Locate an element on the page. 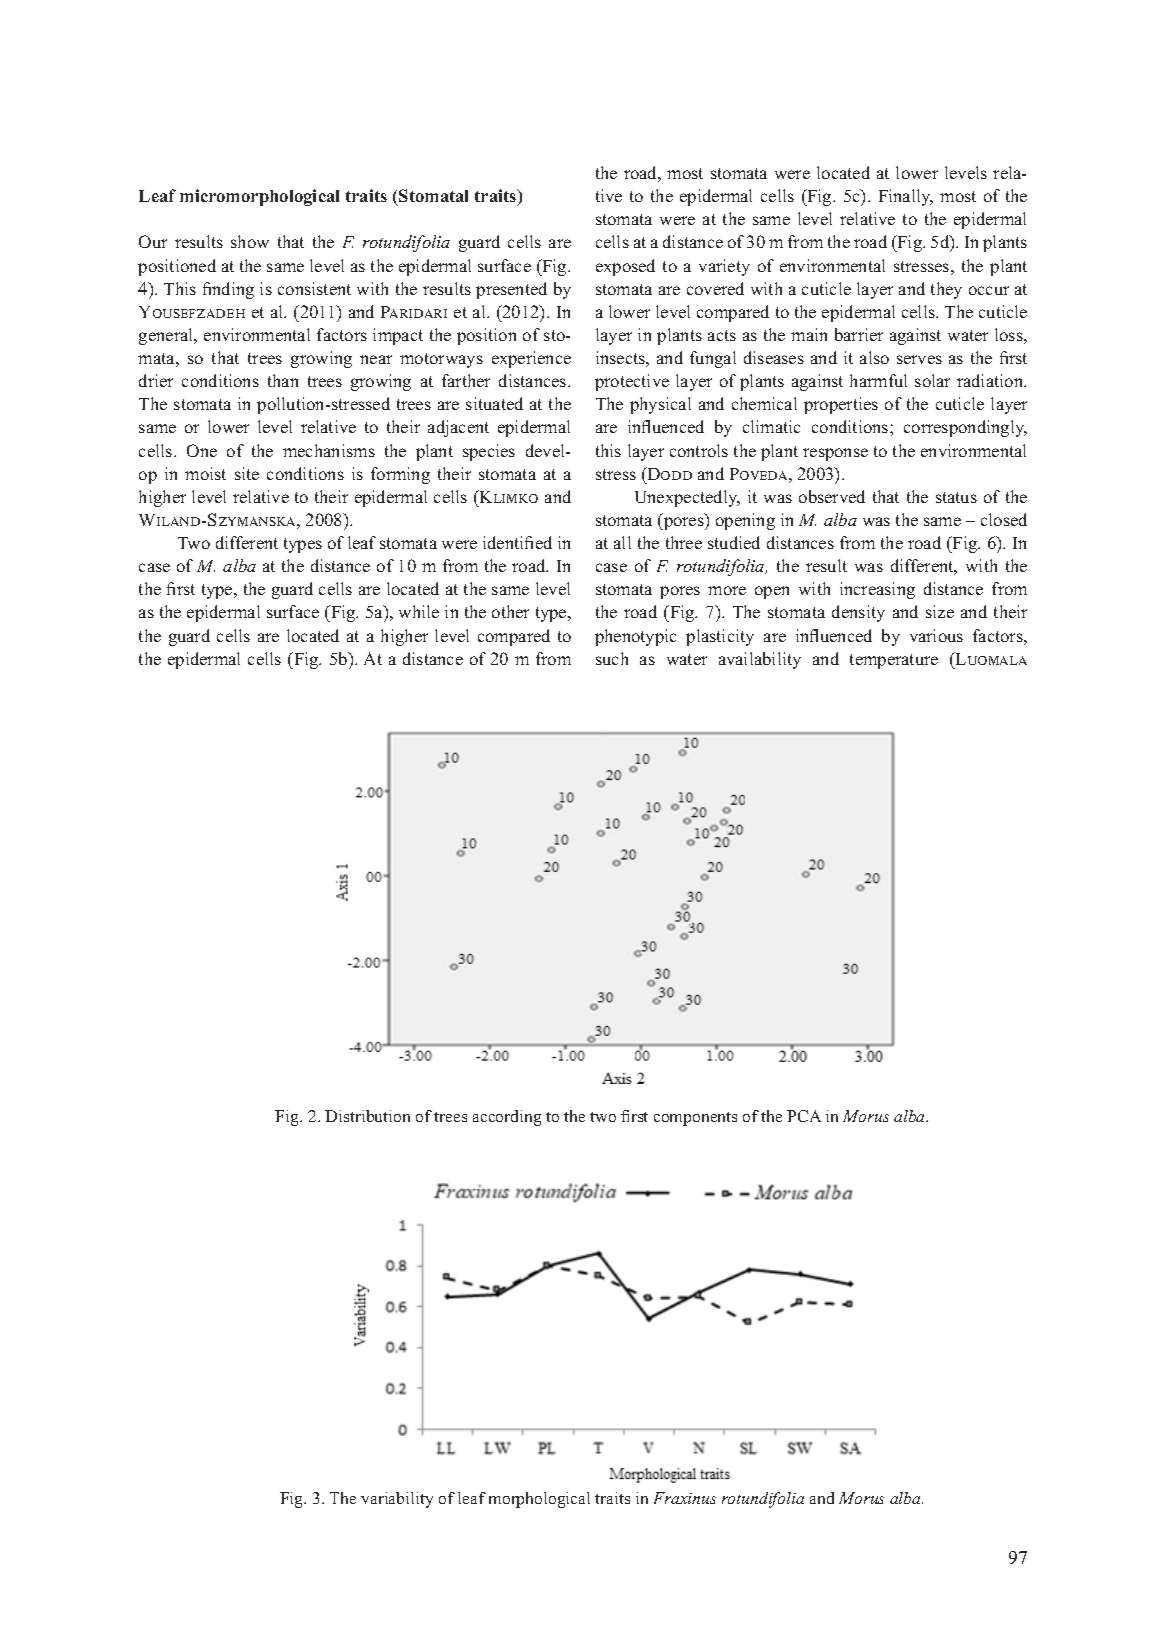  exposed is located at coordinates (625, 267).
